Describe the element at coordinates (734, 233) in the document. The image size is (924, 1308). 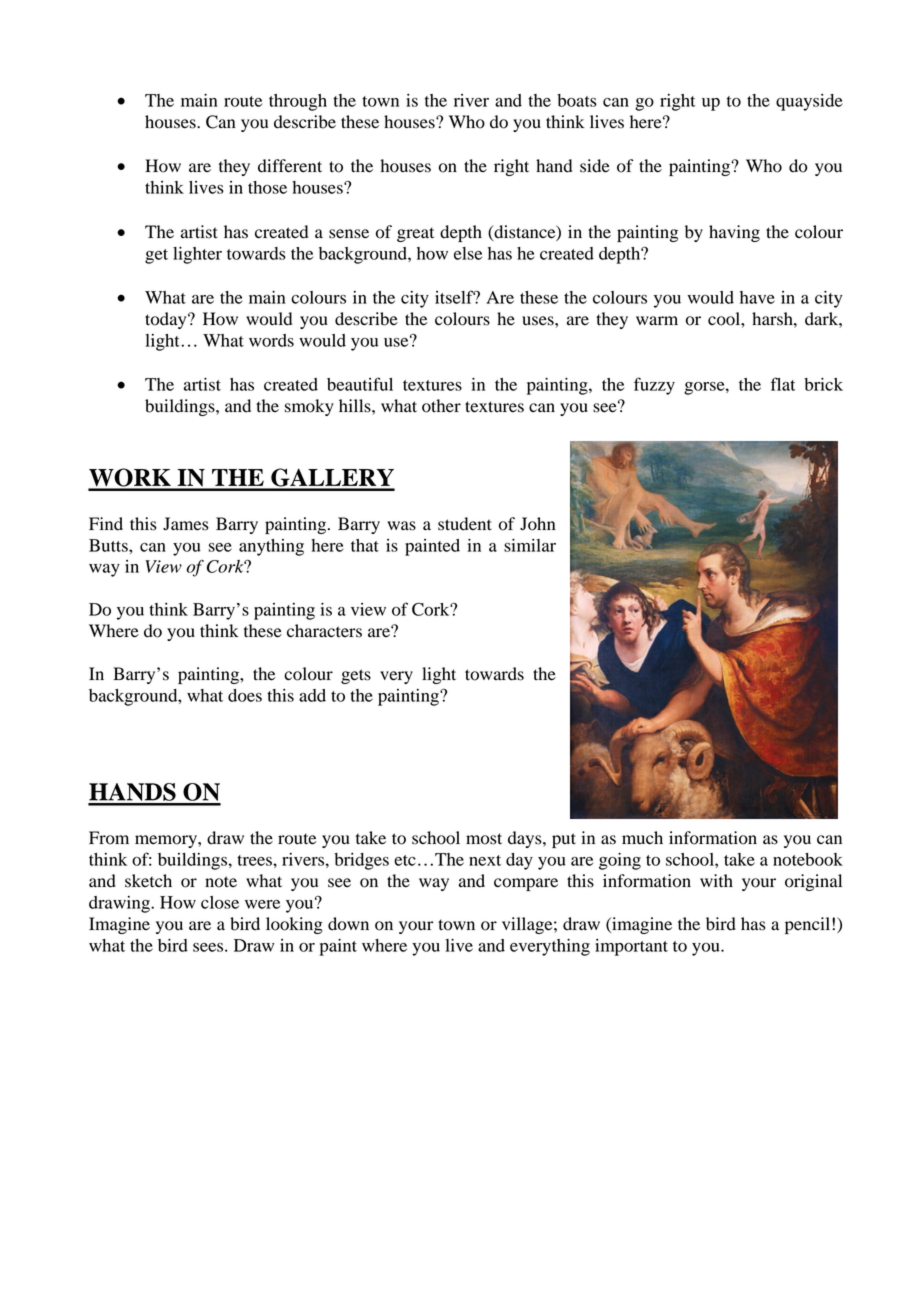
I see `having` at that location.
